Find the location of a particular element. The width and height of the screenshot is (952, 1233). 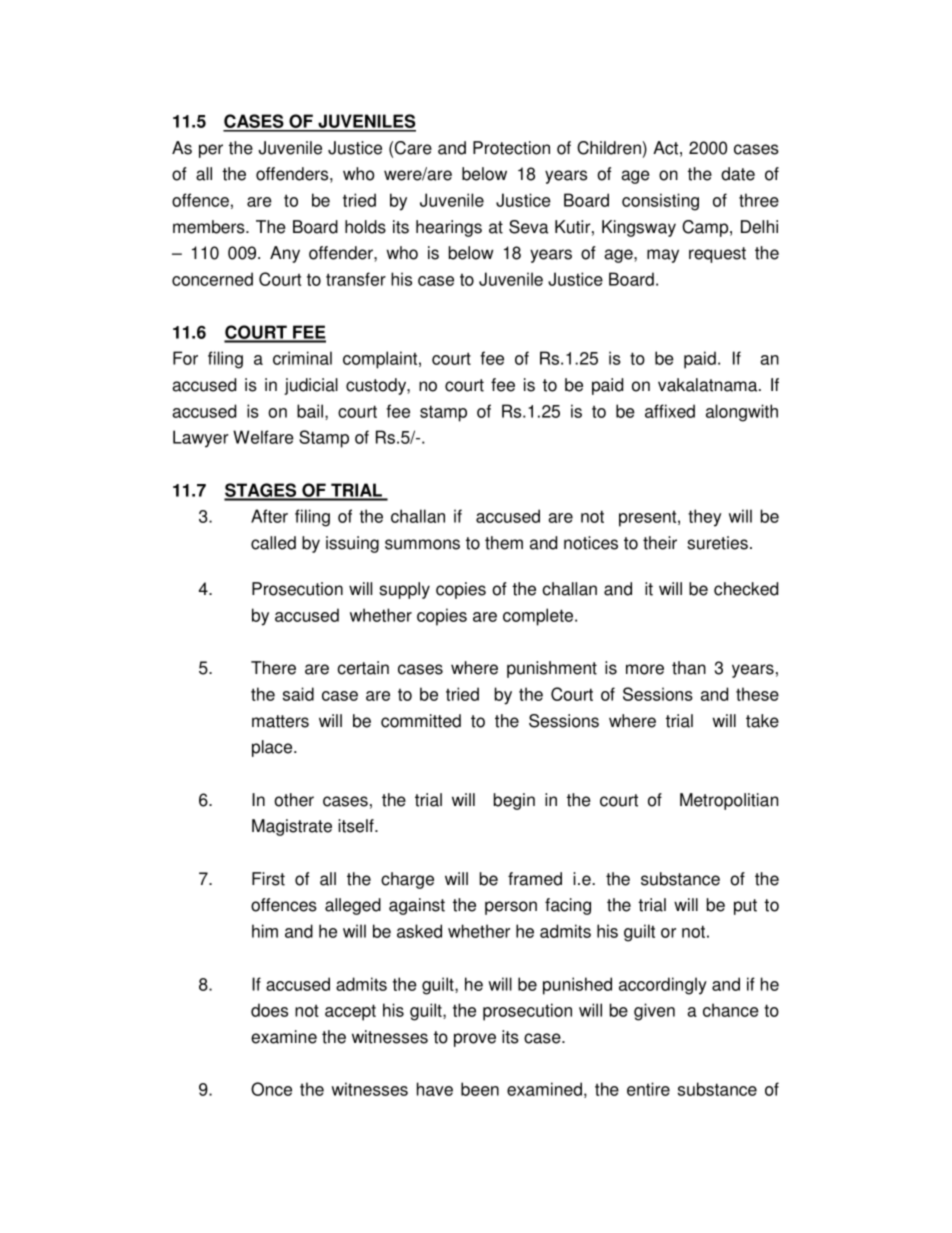

date is located at coordinates (738, 174).
